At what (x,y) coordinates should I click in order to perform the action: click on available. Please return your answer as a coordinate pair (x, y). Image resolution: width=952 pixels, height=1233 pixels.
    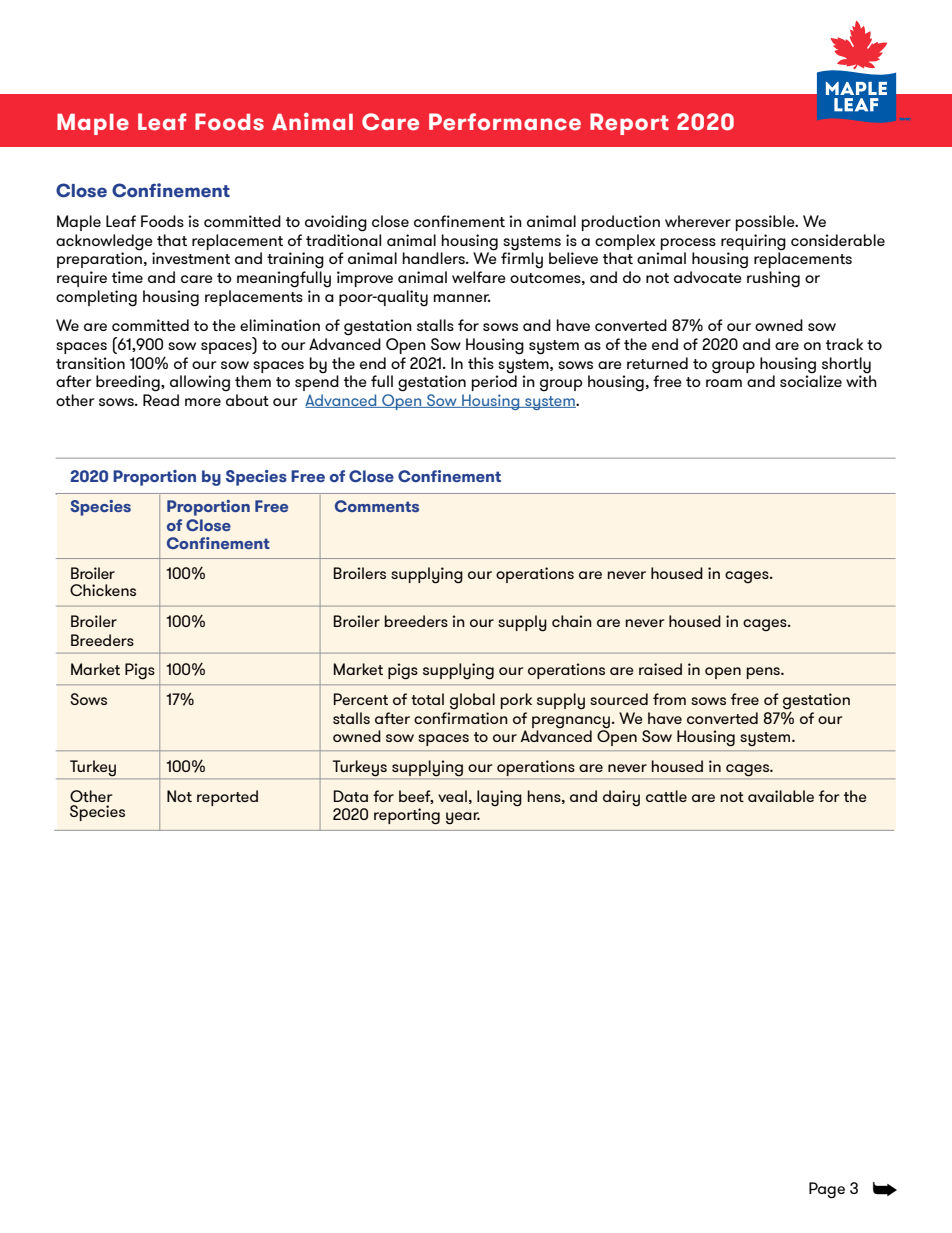
    Looking at the image, I should click on (781, 796).
